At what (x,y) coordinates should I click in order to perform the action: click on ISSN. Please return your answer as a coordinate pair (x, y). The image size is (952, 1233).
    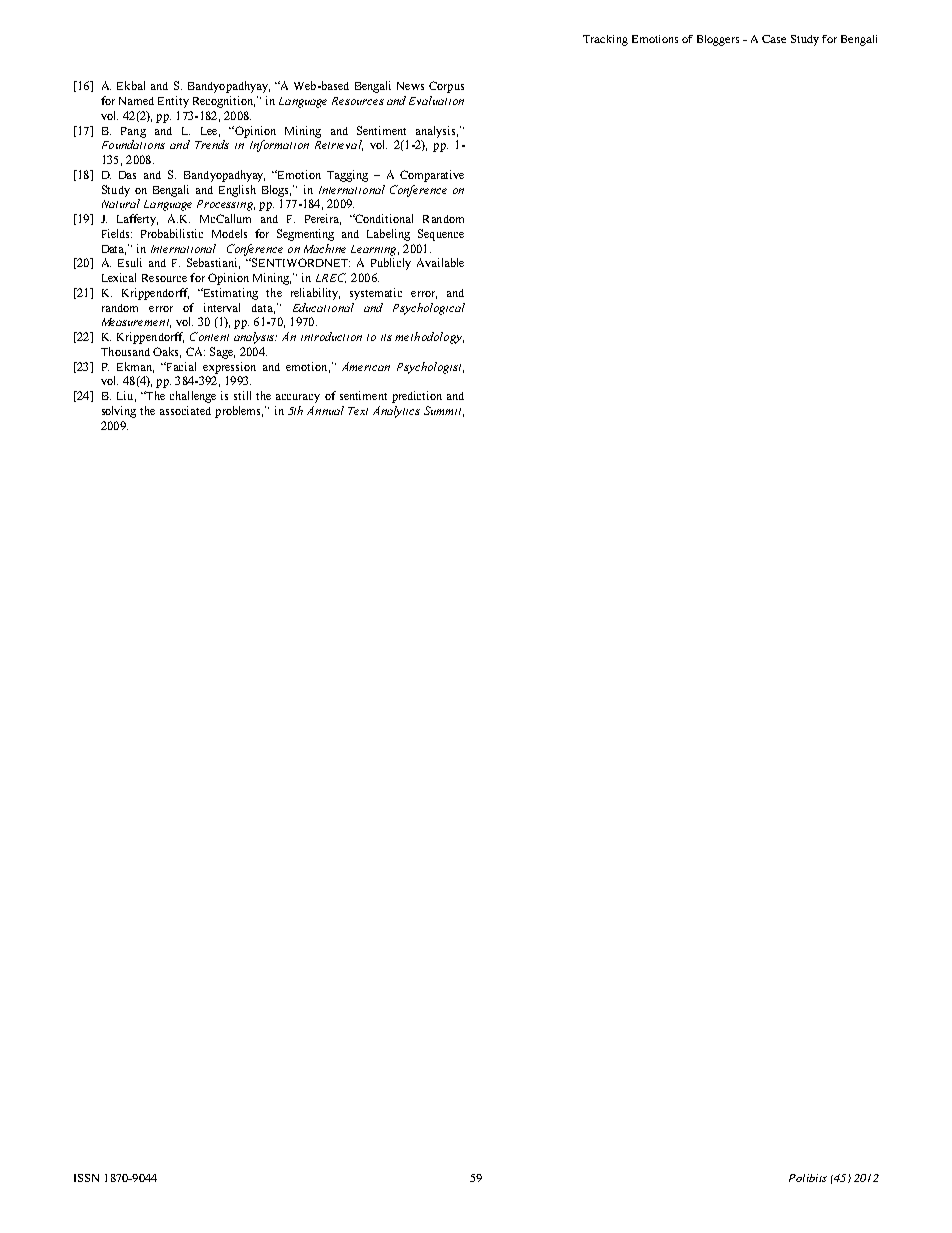
    Looking at the image, I should click on (86, 1178).
